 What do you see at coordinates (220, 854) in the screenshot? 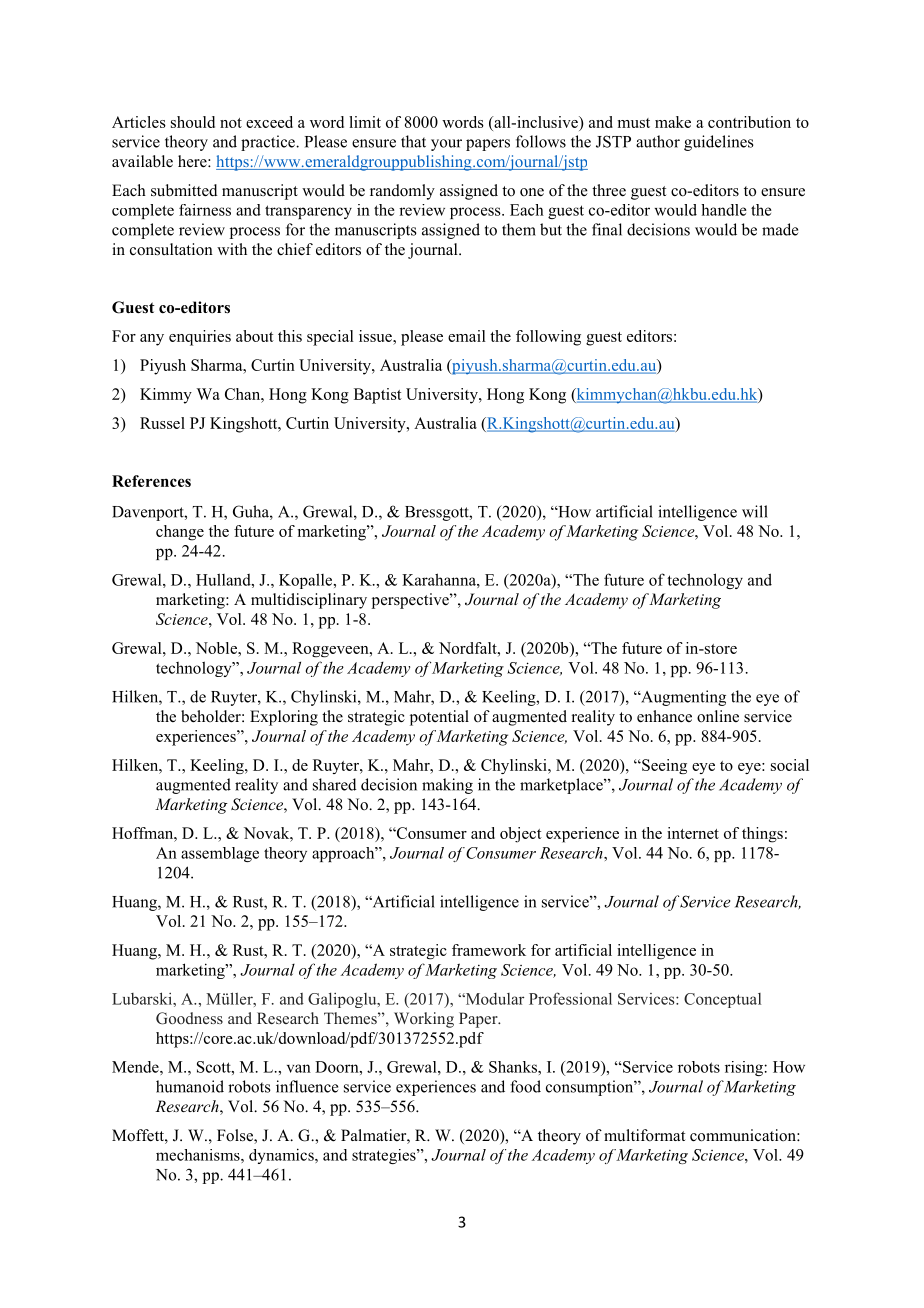
I see `assemblage` at bounding box center [220, 854].
